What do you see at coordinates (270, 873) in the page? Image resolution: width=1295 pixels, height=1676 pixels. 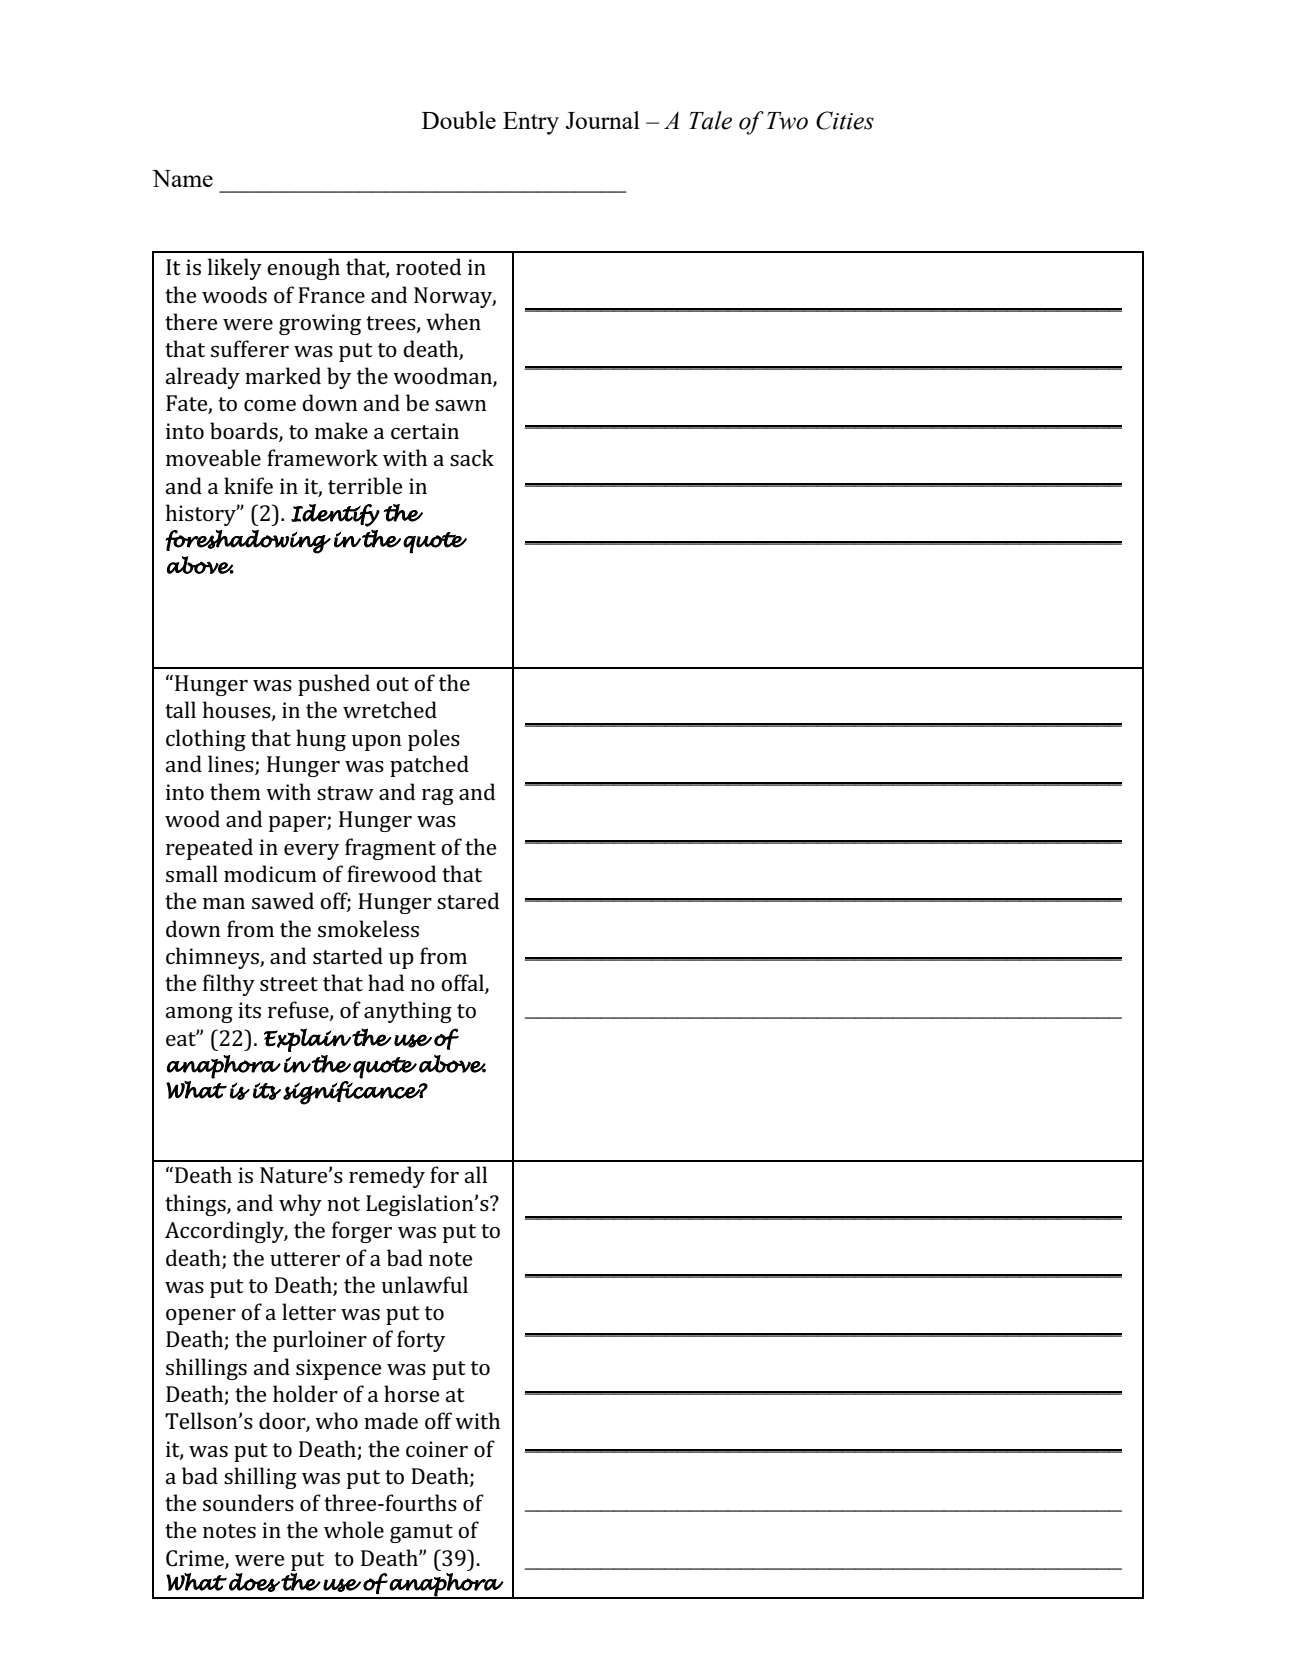 I see `modicum` at bounding box center [270, 873].
